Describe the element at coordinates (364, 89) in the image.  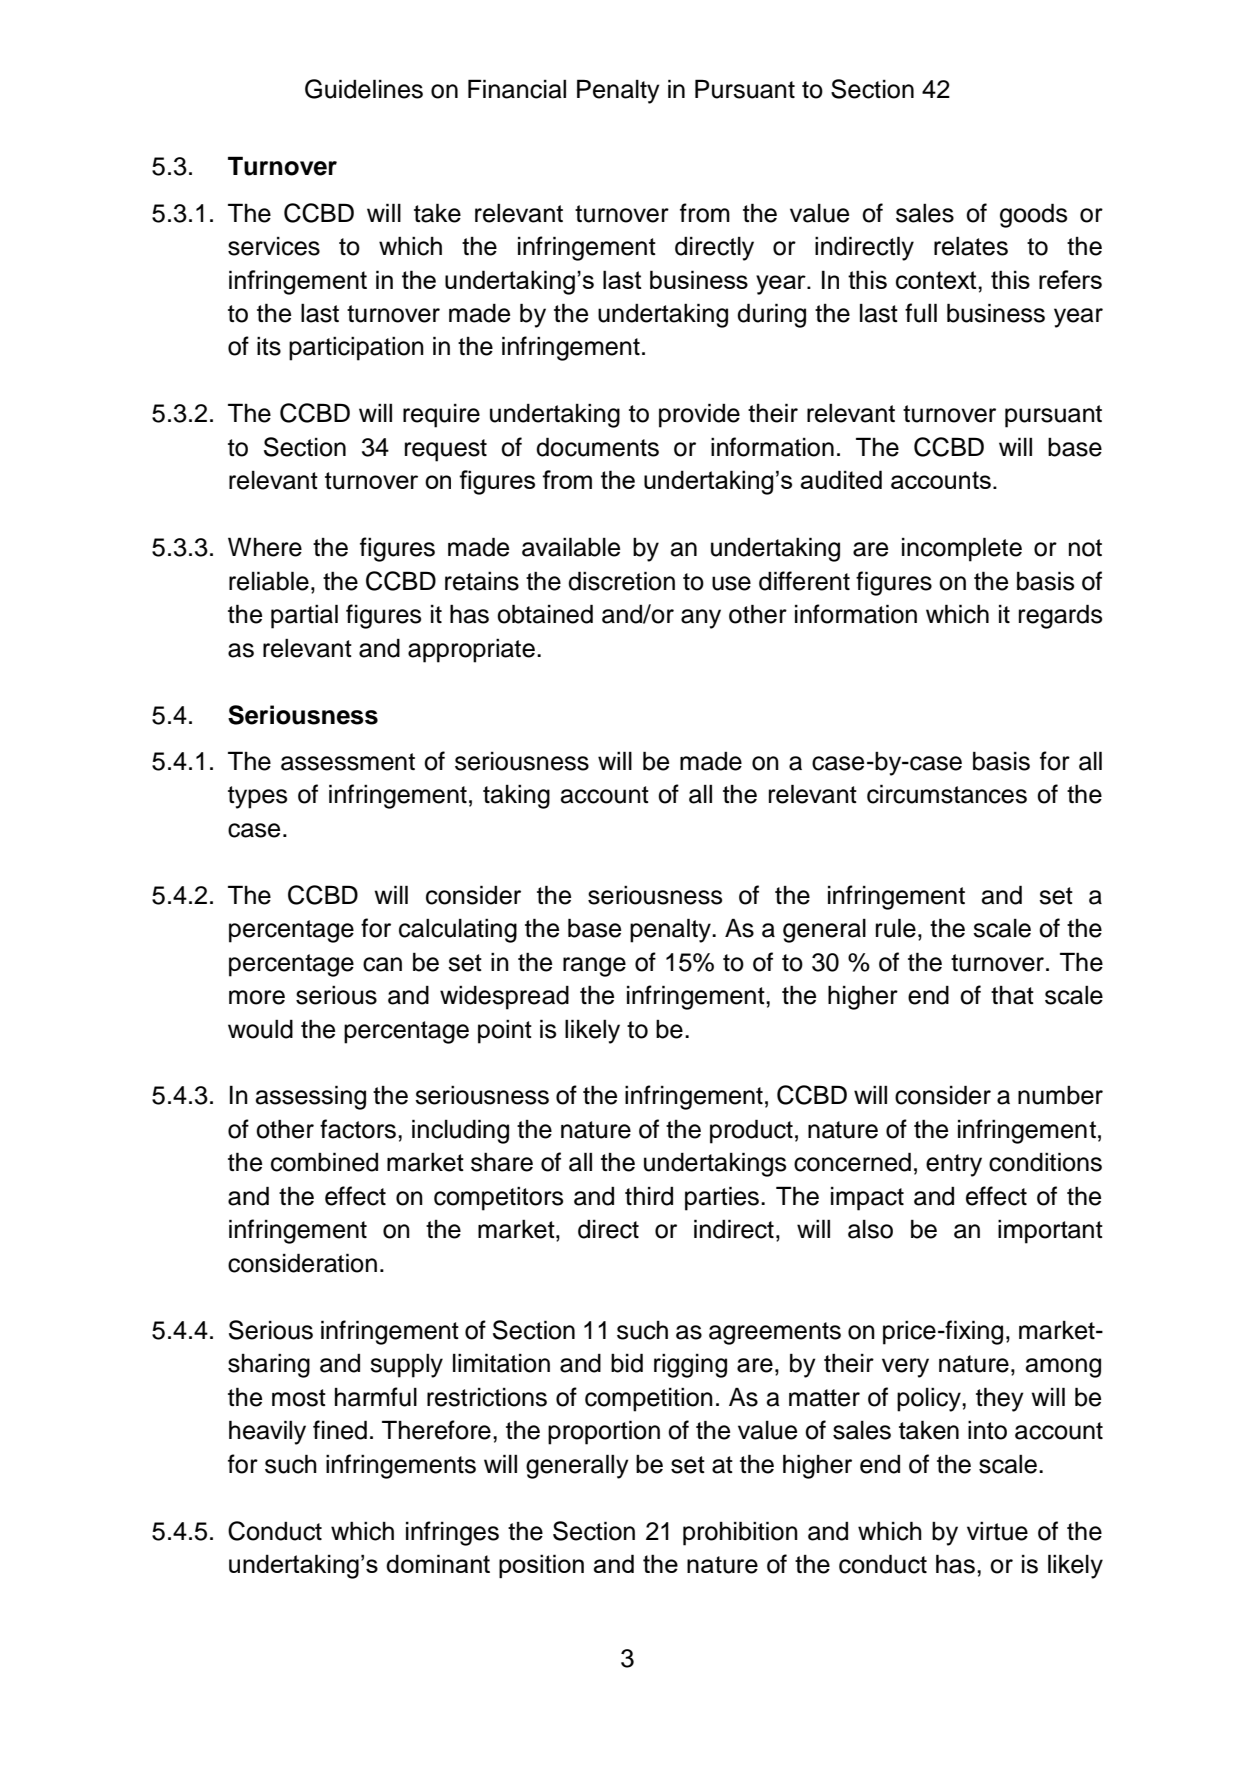
I see `Guidelines` at that location.
